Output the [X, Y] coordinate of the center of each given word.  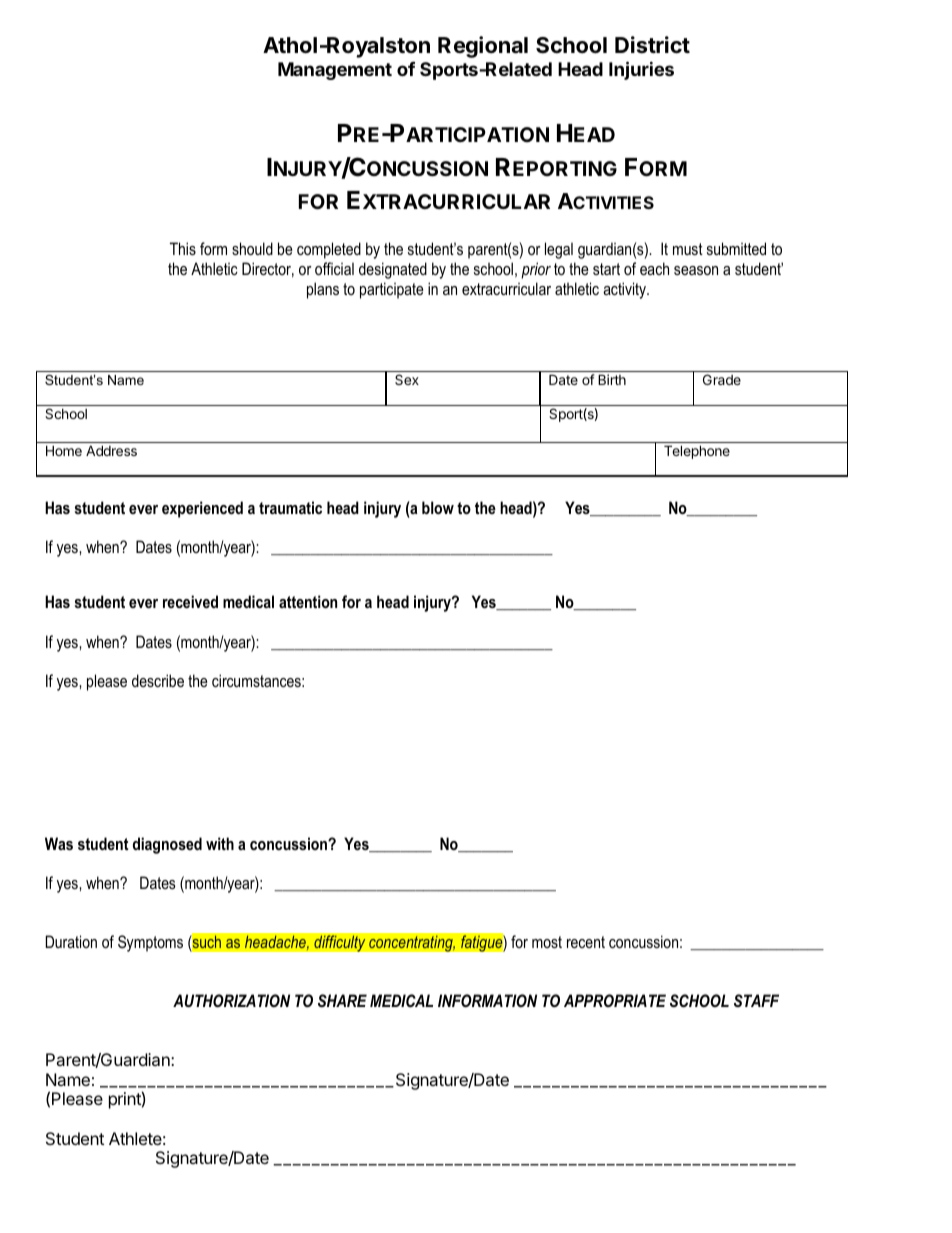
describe [158, 680]
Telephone [697, 452]
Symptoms [150, 943]
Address [111, 450]
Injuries [641, 70]
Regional [483, 47]
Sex [407, 379]
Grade [722, 379]
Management [335, 71]
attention [308, 601]
